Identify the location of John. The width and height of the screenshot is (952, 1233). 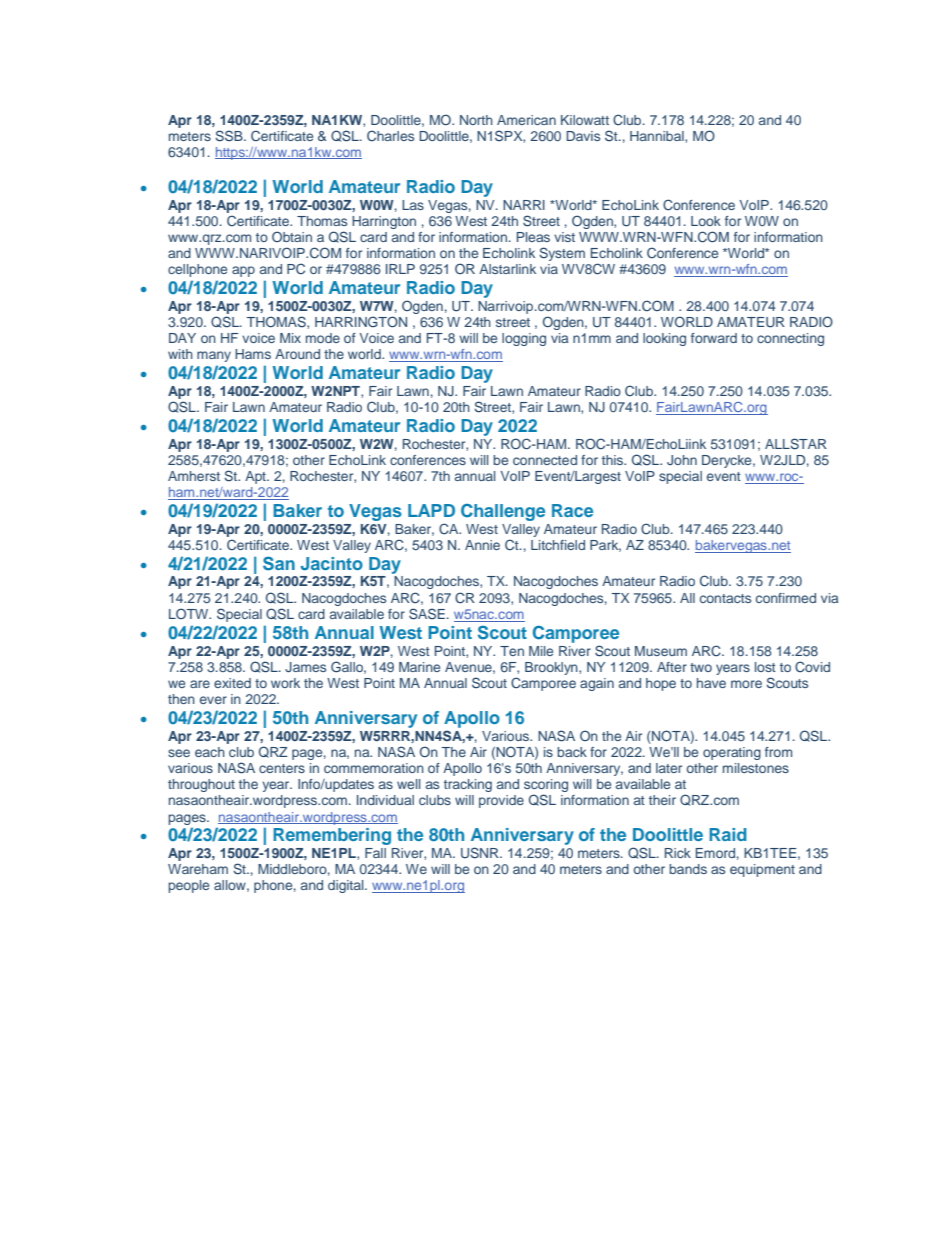
(682, 460).
